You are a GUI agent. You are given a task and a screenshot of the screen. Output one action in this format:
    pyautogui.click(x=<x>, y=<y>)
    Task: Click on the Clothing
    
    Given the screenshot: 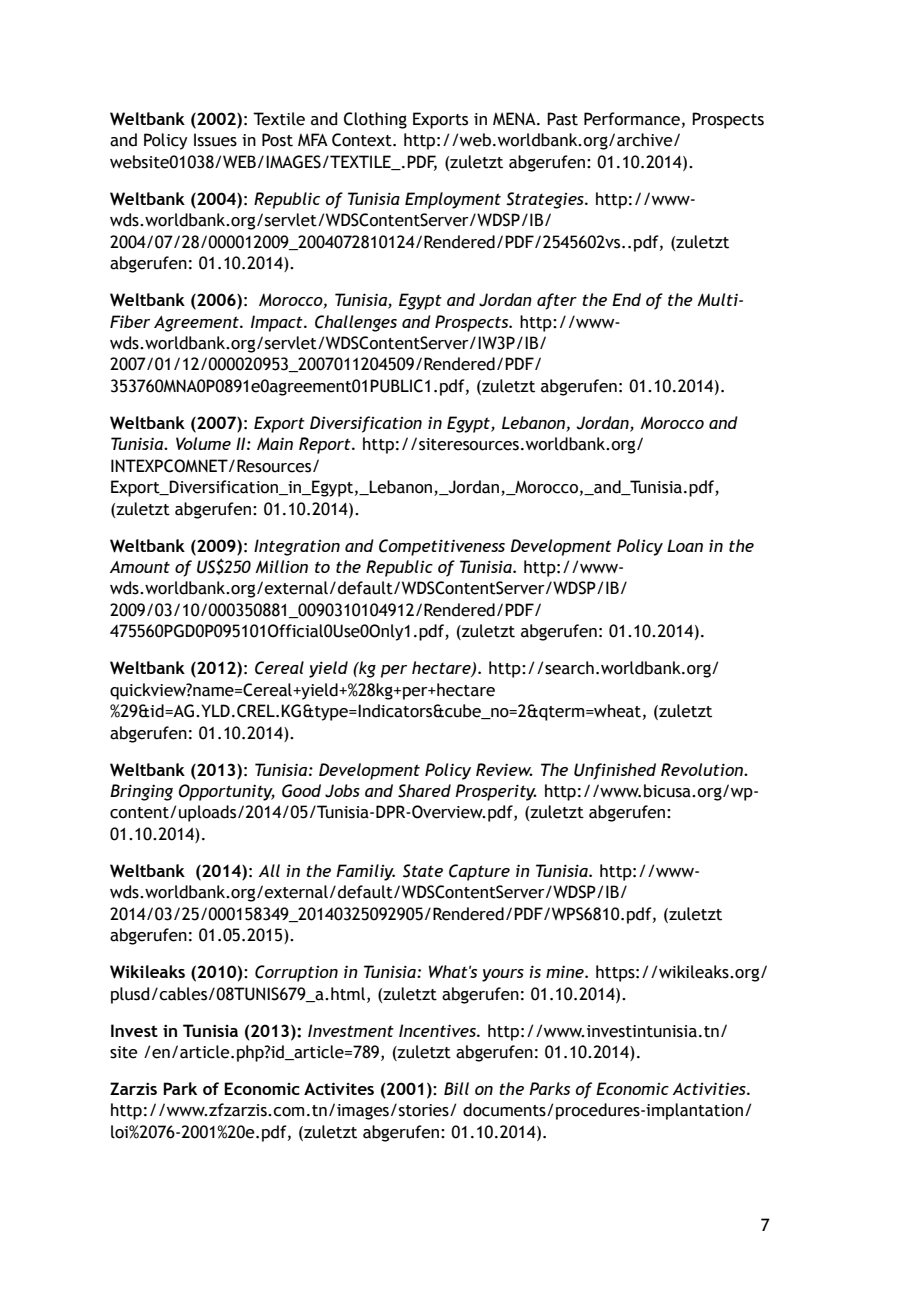 What is the action you would take?
    pyautogui.click(x=375, y=120)
